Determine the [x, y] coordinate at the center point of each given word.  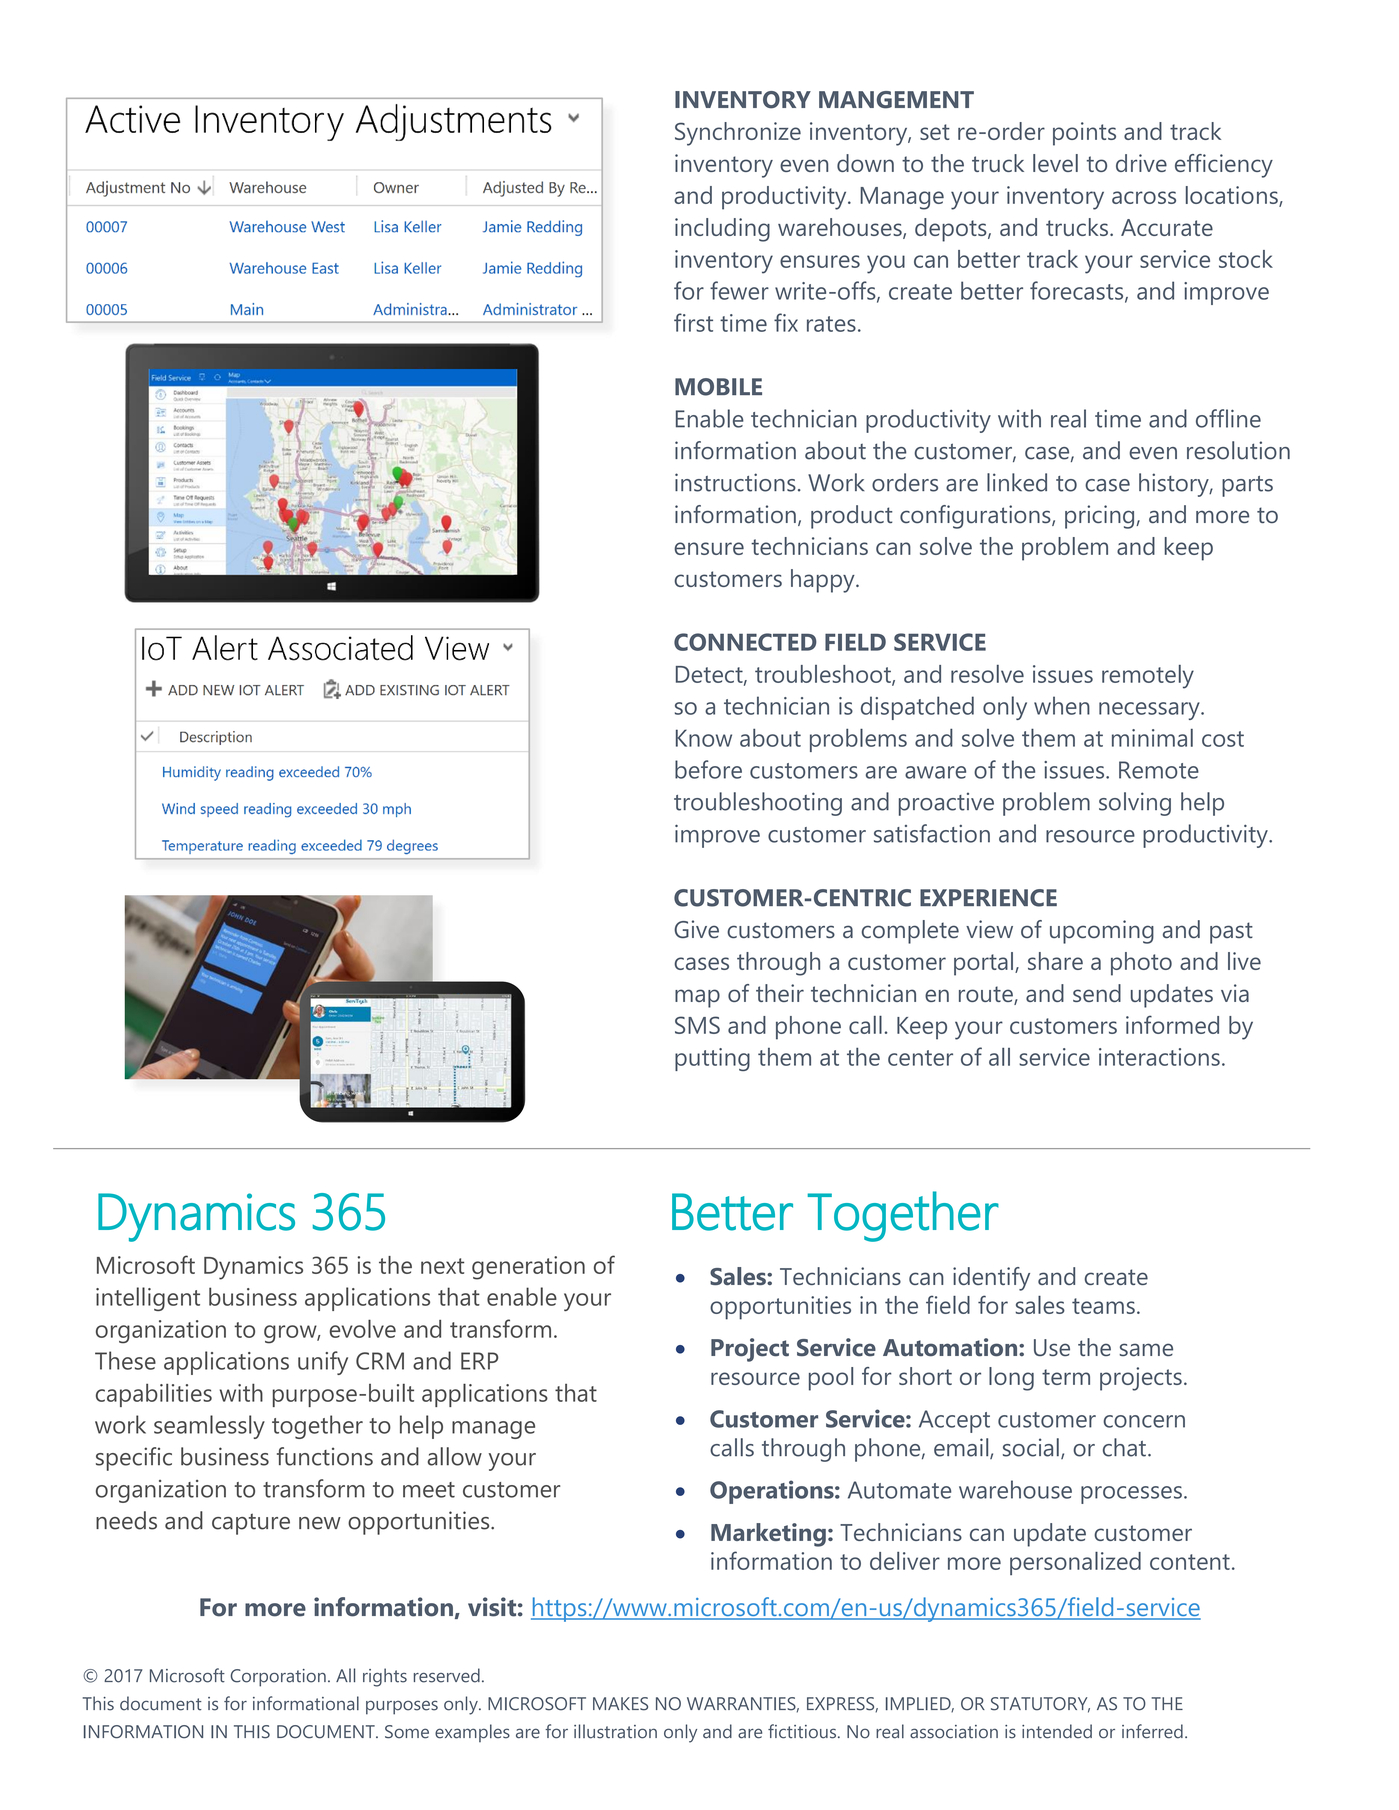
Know [704, 738]
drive [1141, 163]
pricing [1101, 517]
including [722, 230]
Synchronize [738, 134]
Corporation [278, 1678]
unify [323, 1363]
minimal [1152, 738]
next [442, 1266]
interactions [1159, 1057]
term [1066, 1377]
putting [712, 1059]
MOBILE [718, 387]
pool [831, 1379]
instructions [735, 482]
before [708, 769]
